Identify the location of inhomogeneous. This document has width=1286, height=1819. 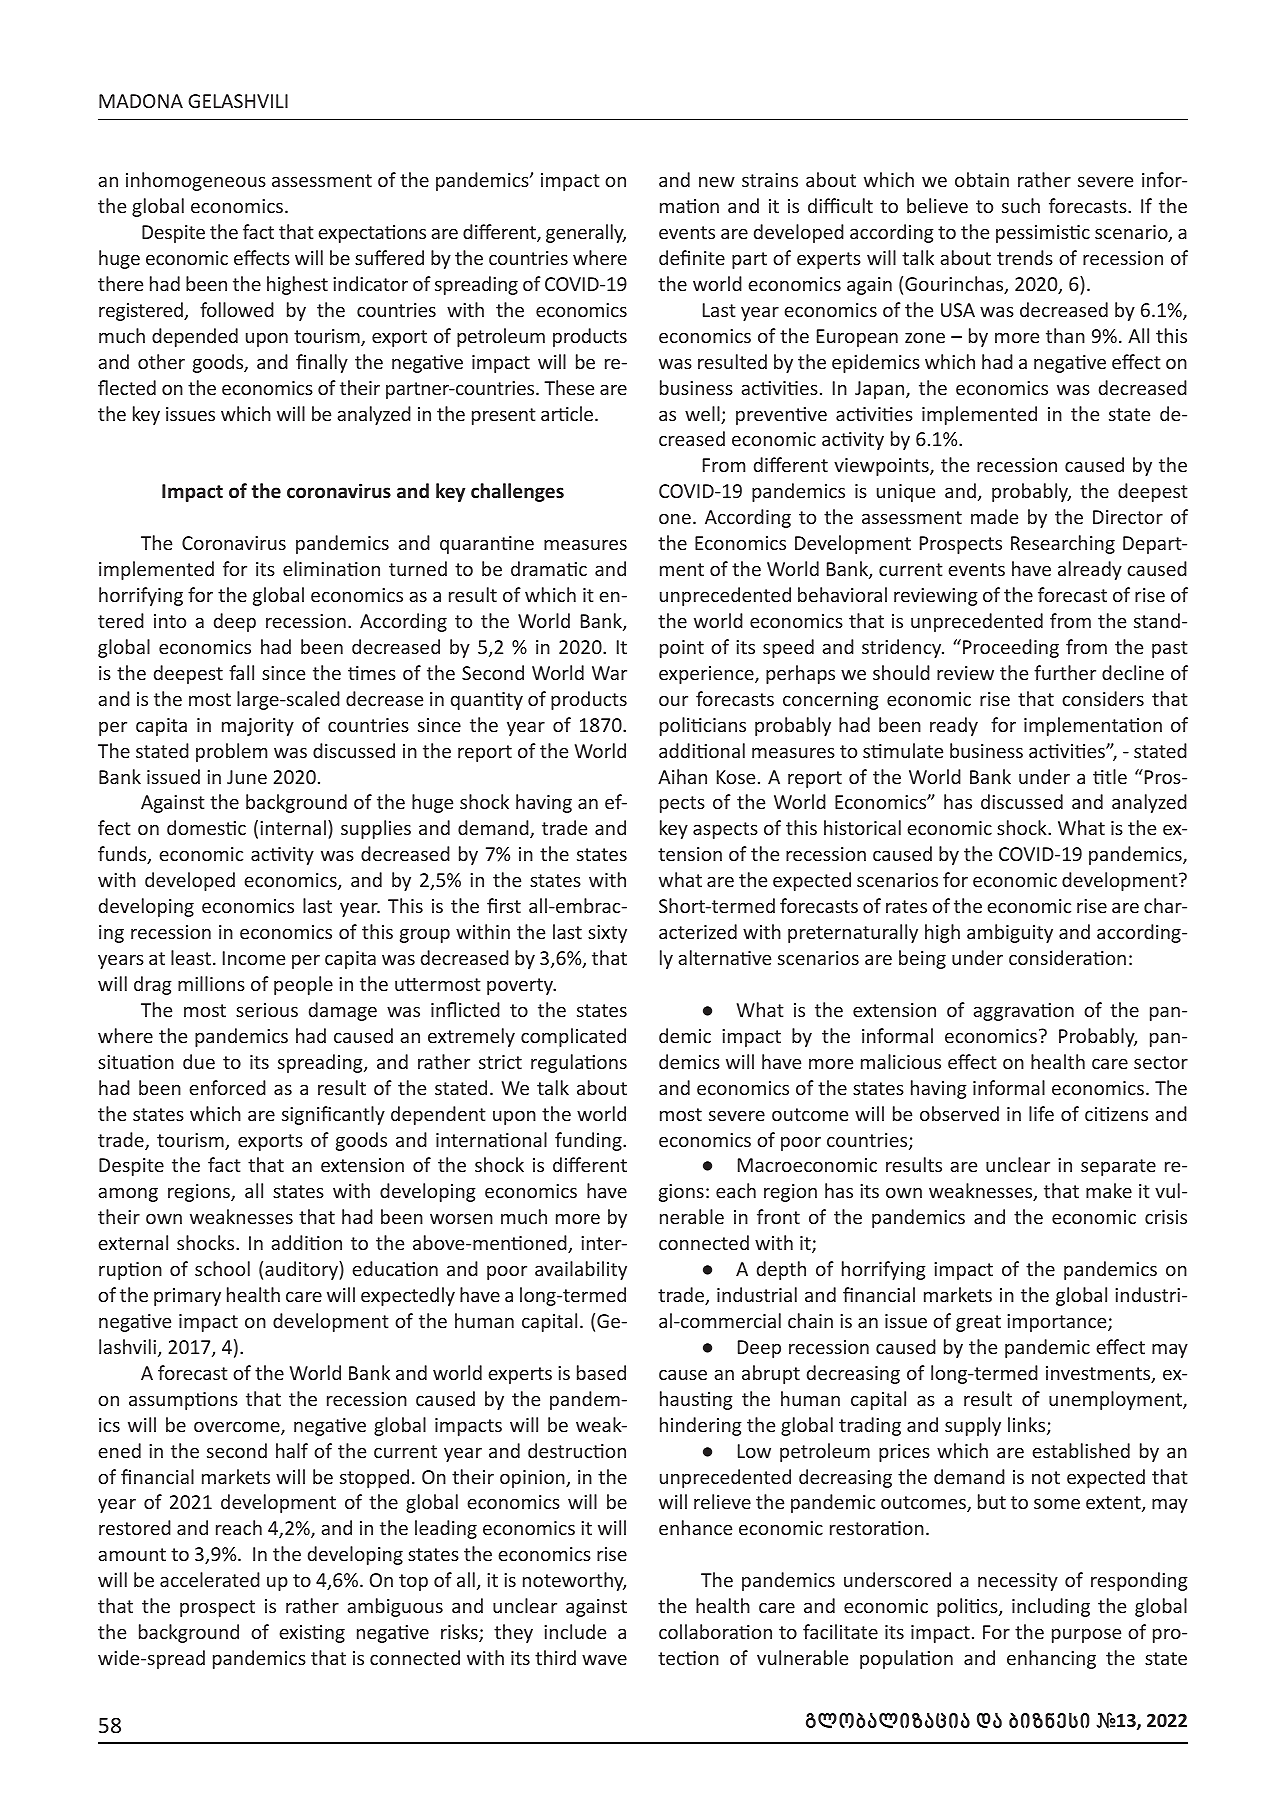
(196, 181).
